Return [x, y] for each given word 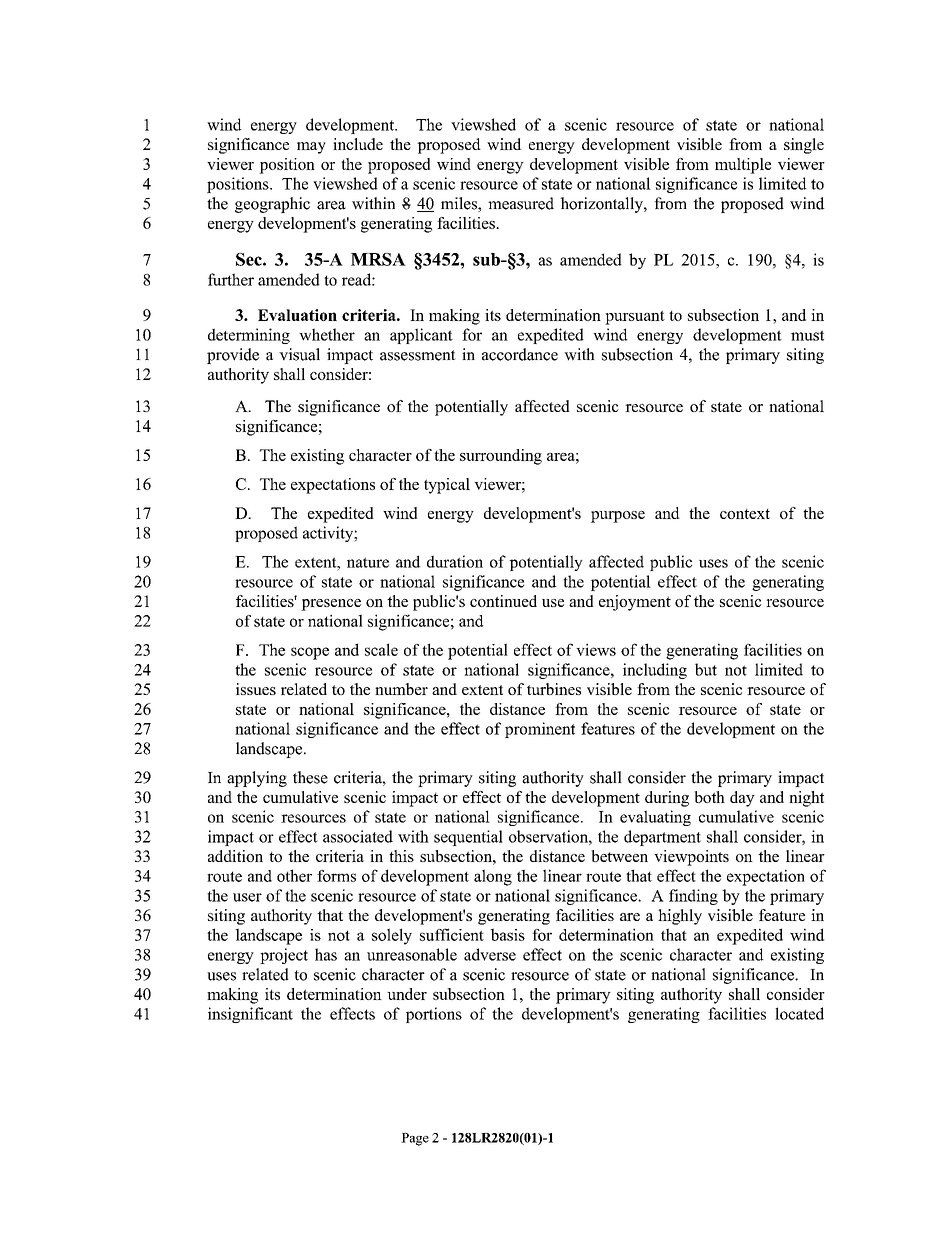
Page [415, 1139]
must [807, 335]
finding [693, 897]
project [284, 956]
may [311, 148]
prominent [540, 730]
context [745, 513]
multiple [743, 166]
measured [521, 203]
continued [503, 601]
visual [299, 354]
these [310, 777]
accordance [520, 354]
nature [368, 562]
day [742, 799]
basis [507, 934]
